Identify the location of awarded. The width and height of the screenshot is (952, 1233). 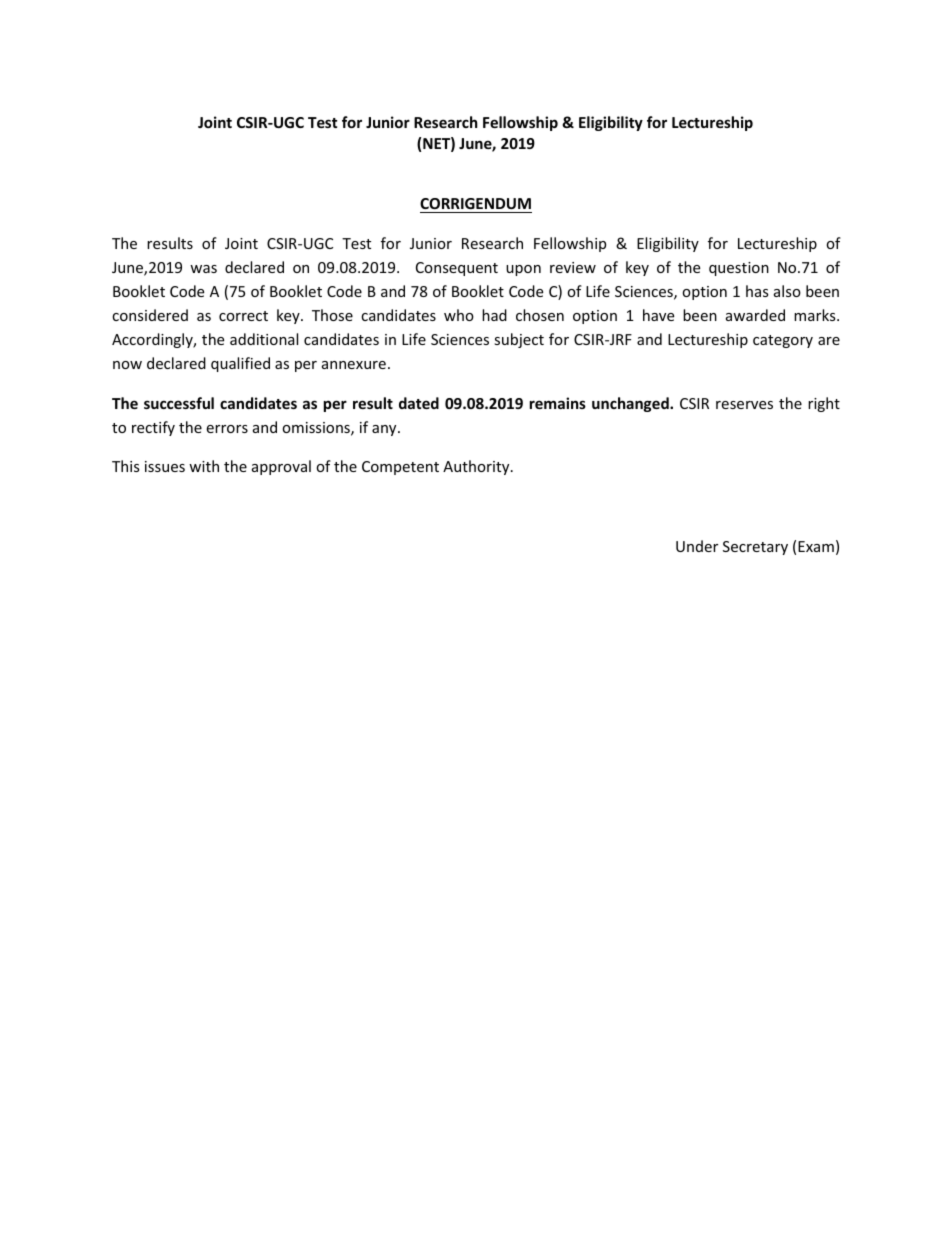
(755, 315).
